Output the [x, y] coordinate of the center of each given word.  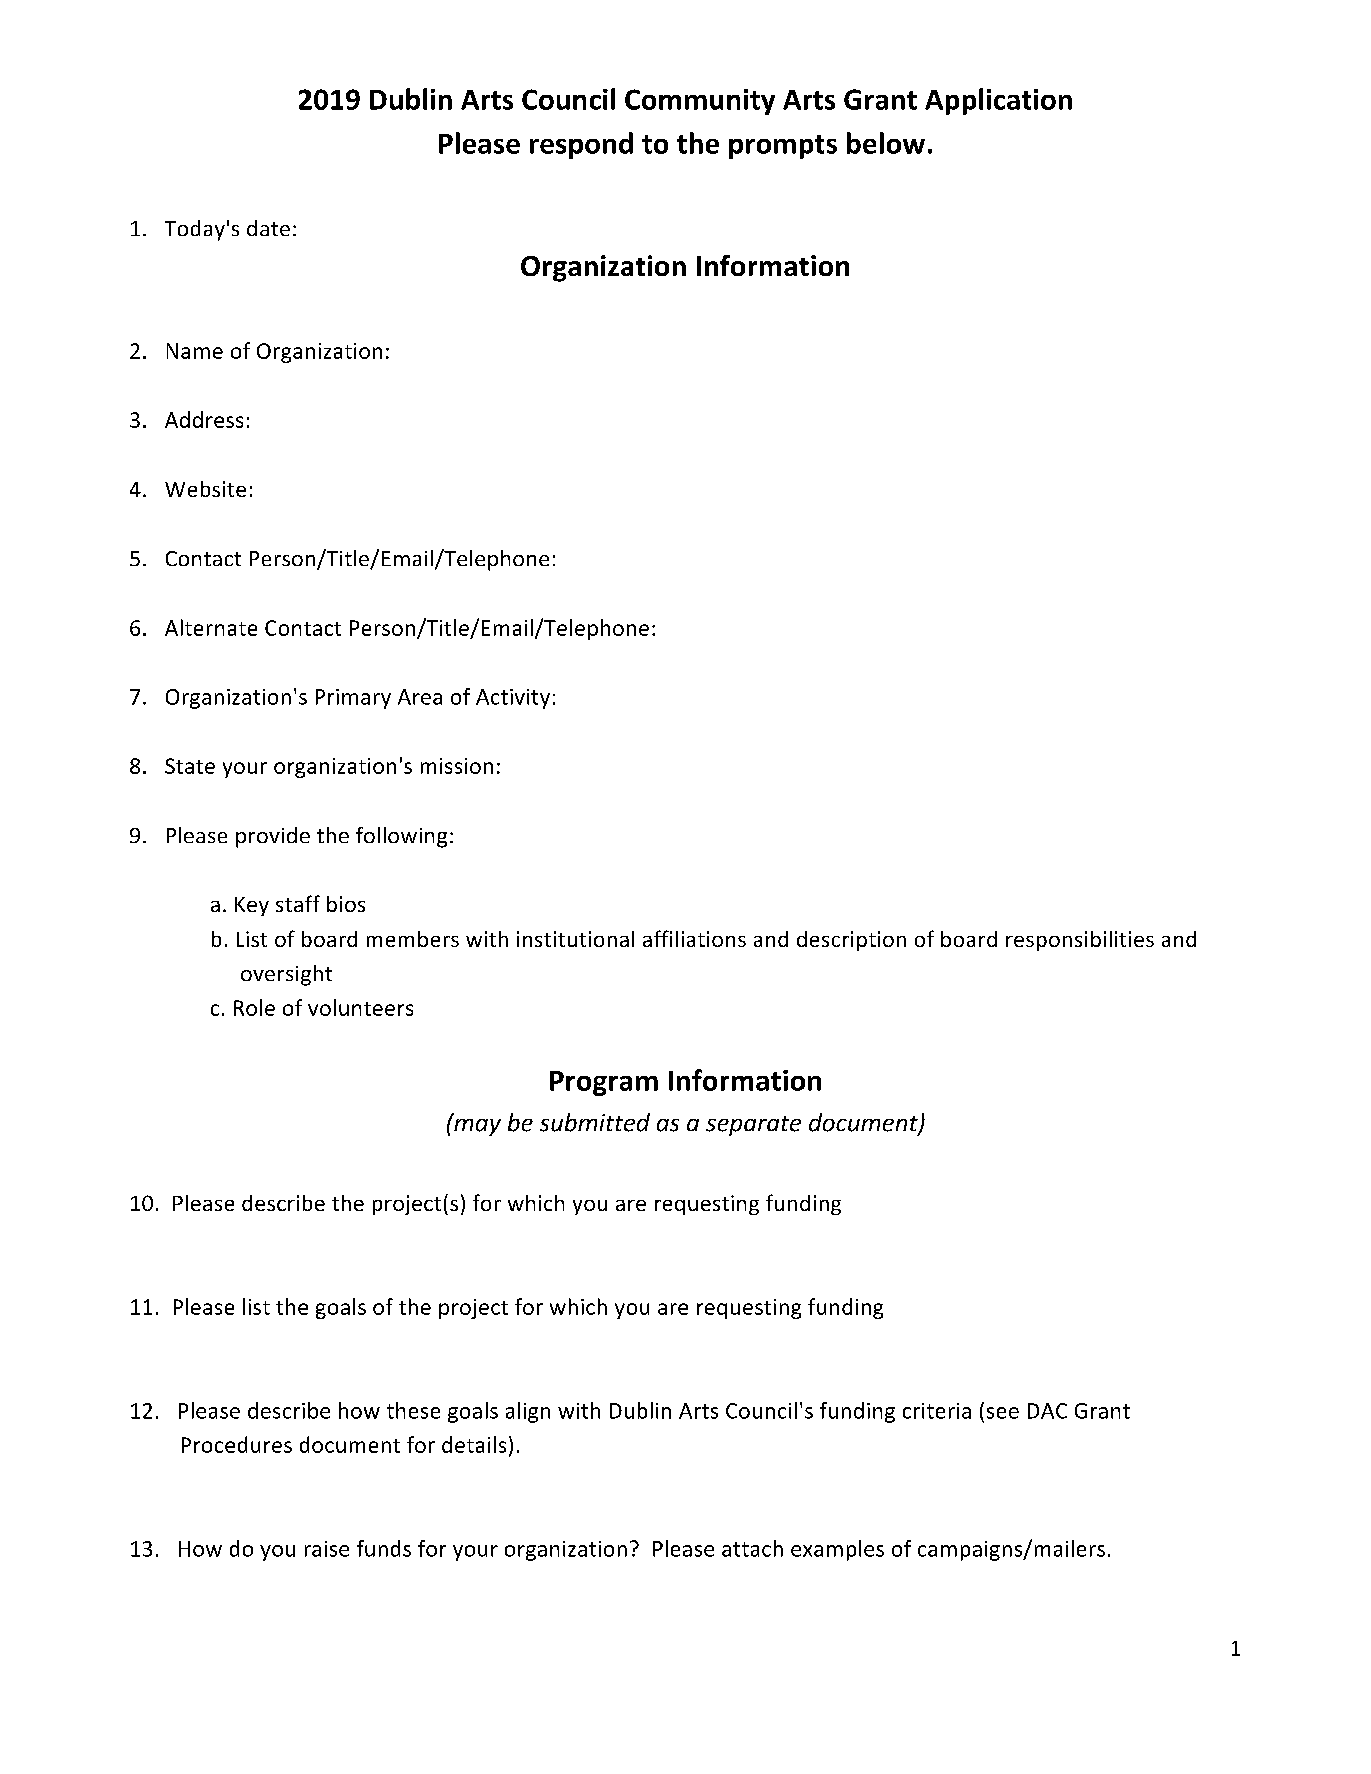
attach [752, 1548]
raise [327, 1549]
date [268, 228]
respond [581, 145]
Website [205, 489]
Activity [513, 699]
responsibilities [1080, 941]
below [886, 143]
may [477, 1127]
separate [753, 1126]
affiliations [694, 938]
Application [998, 101]
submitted [595, 1122]
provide [273, 837]
